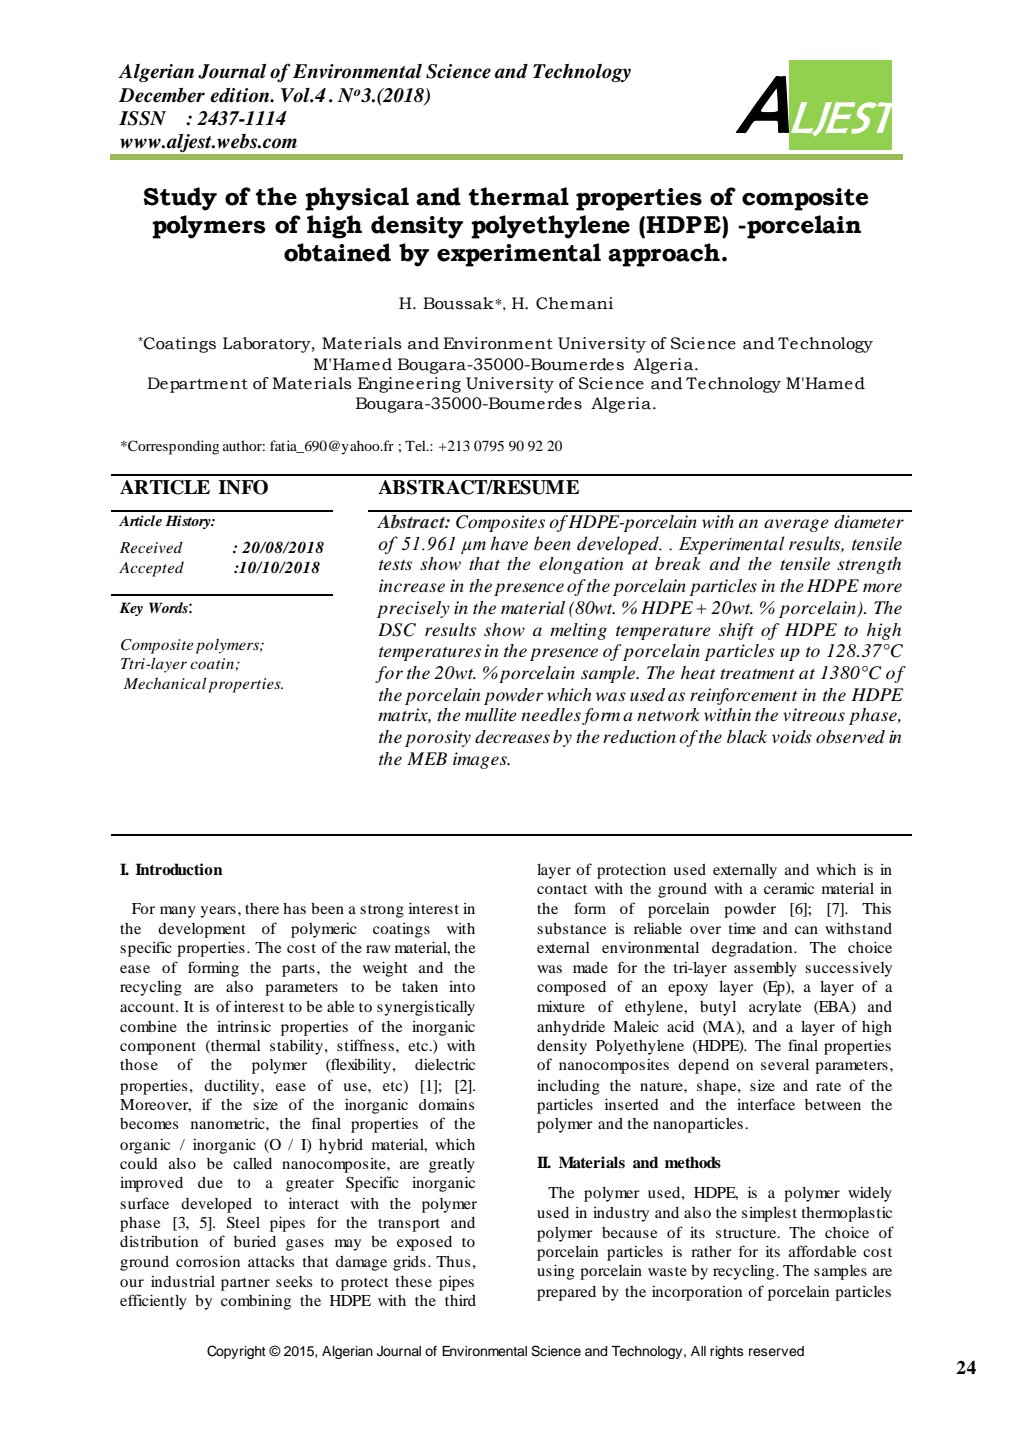  I want to click on average, so click(796, 525).
